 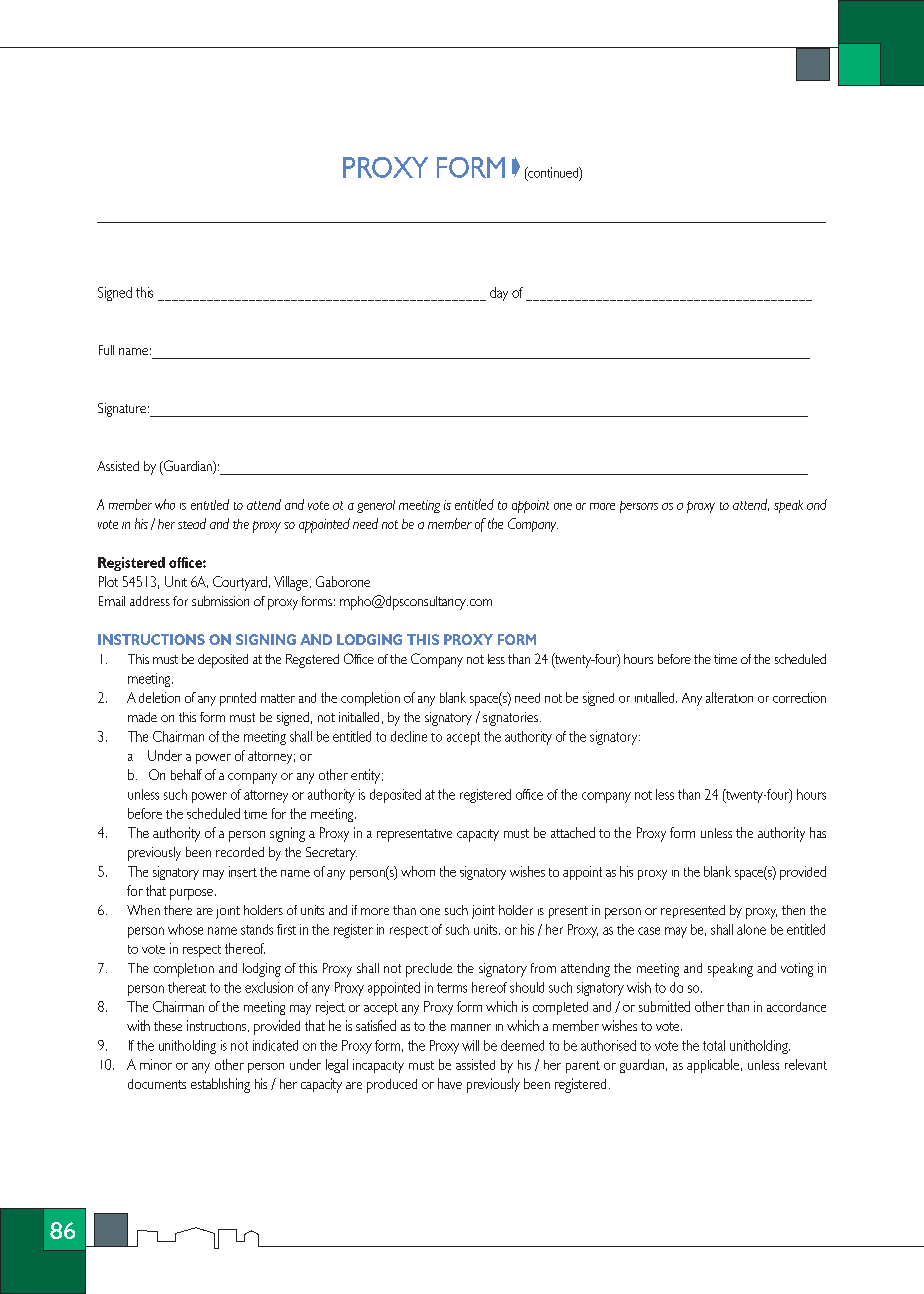 I want to click on will, so click(x=470, y=1045).
